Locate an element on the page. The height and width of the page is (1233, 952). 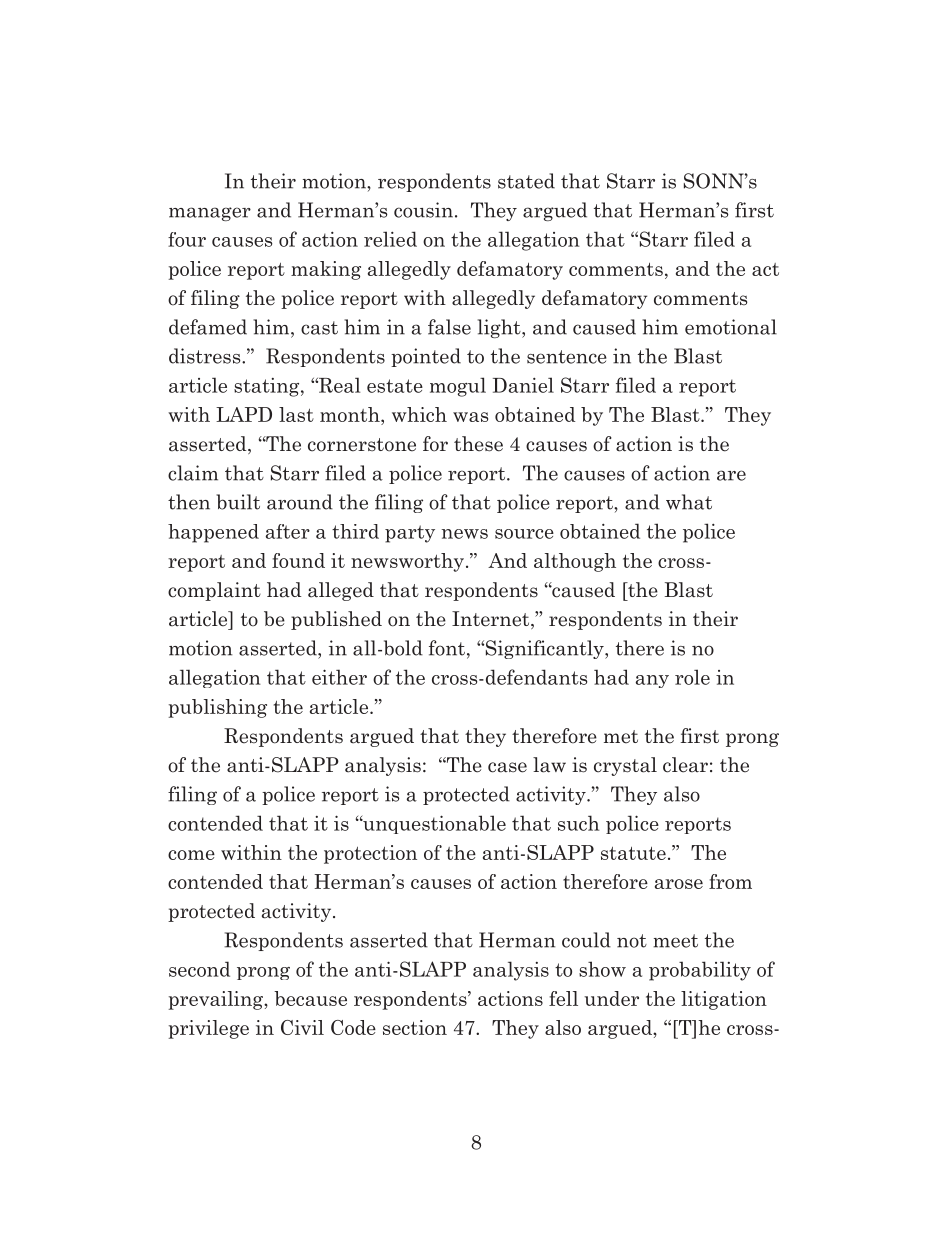
LAPD is located at coordinates (244, 414).
